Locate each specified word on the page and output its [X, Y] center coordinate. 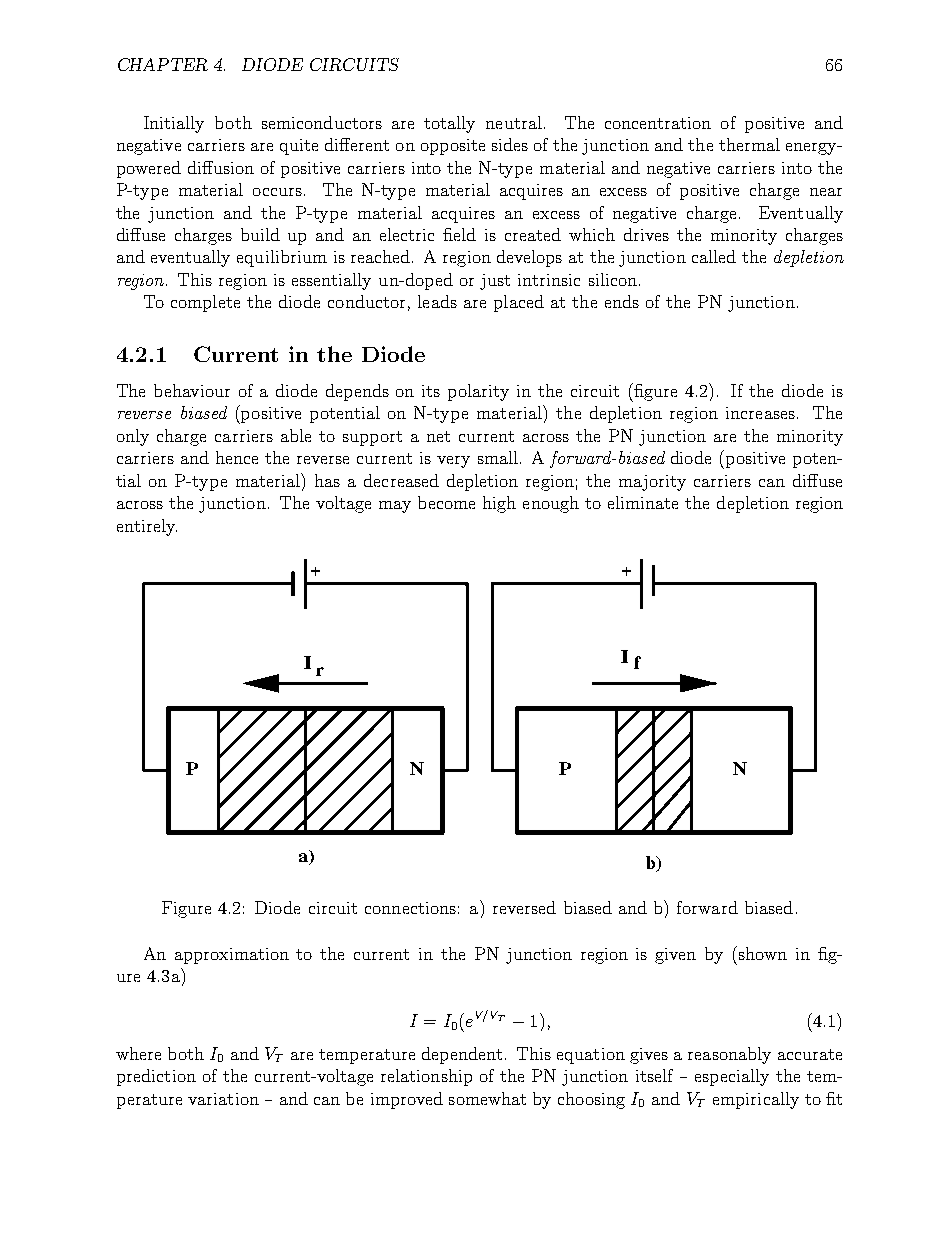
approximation [232, 956]
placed [519, 303]
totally [449, 124]
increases [760, 413]
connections [410, 908]
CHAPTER [163, 64]
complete [205, 303]
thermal [749, 144]
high [499, 504]
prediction [156, 1077]
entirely [147, 527]
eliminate [643, 502]
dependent [462, 1055]
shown [763, 953]
